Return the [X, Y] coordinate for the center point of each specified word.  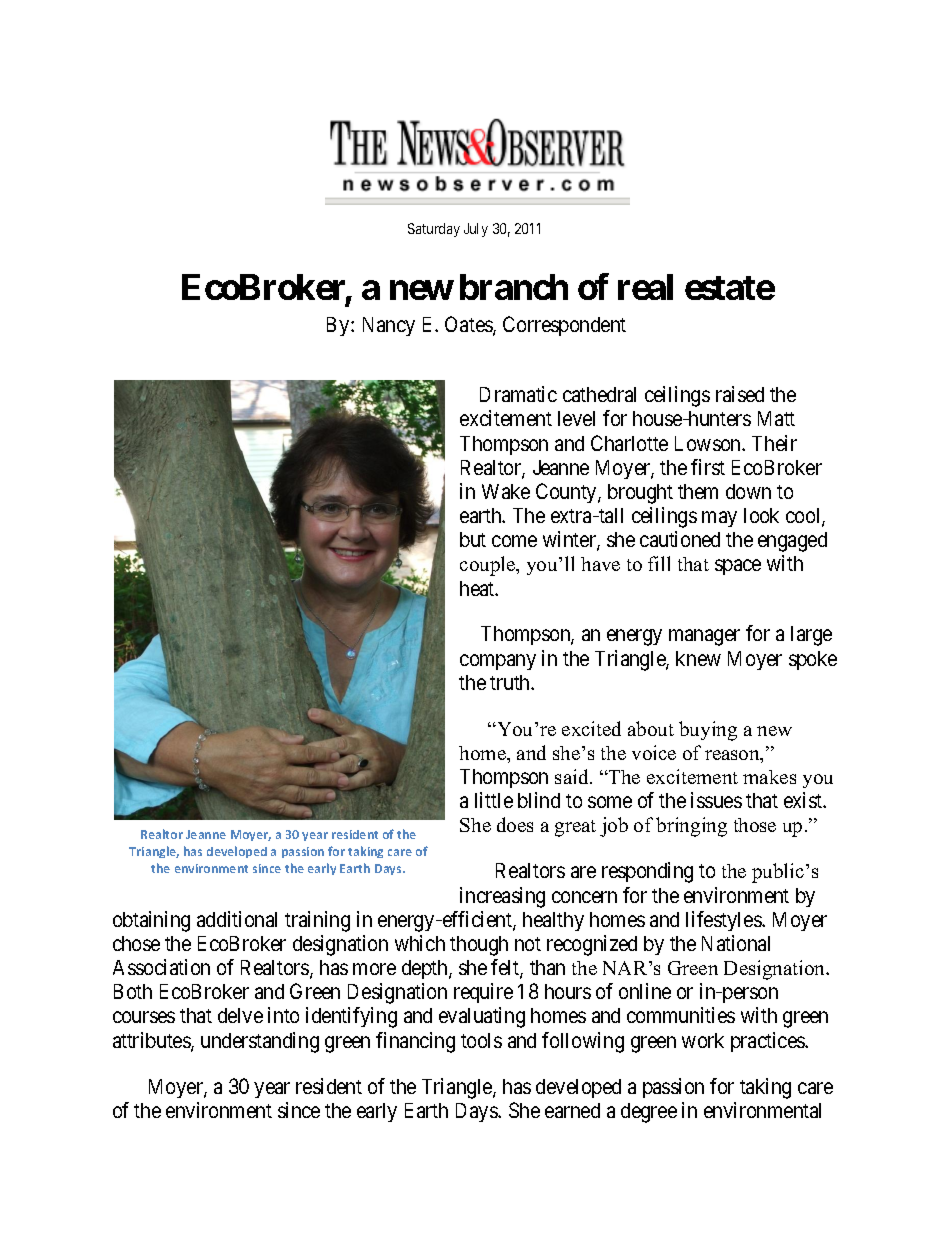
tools [481, 1040]
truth [511, 682]
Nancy [389, 326]
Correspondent [564, 326]
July [476, 230]
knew [698, 658]
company [498, 662]
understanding [260, 1042]
